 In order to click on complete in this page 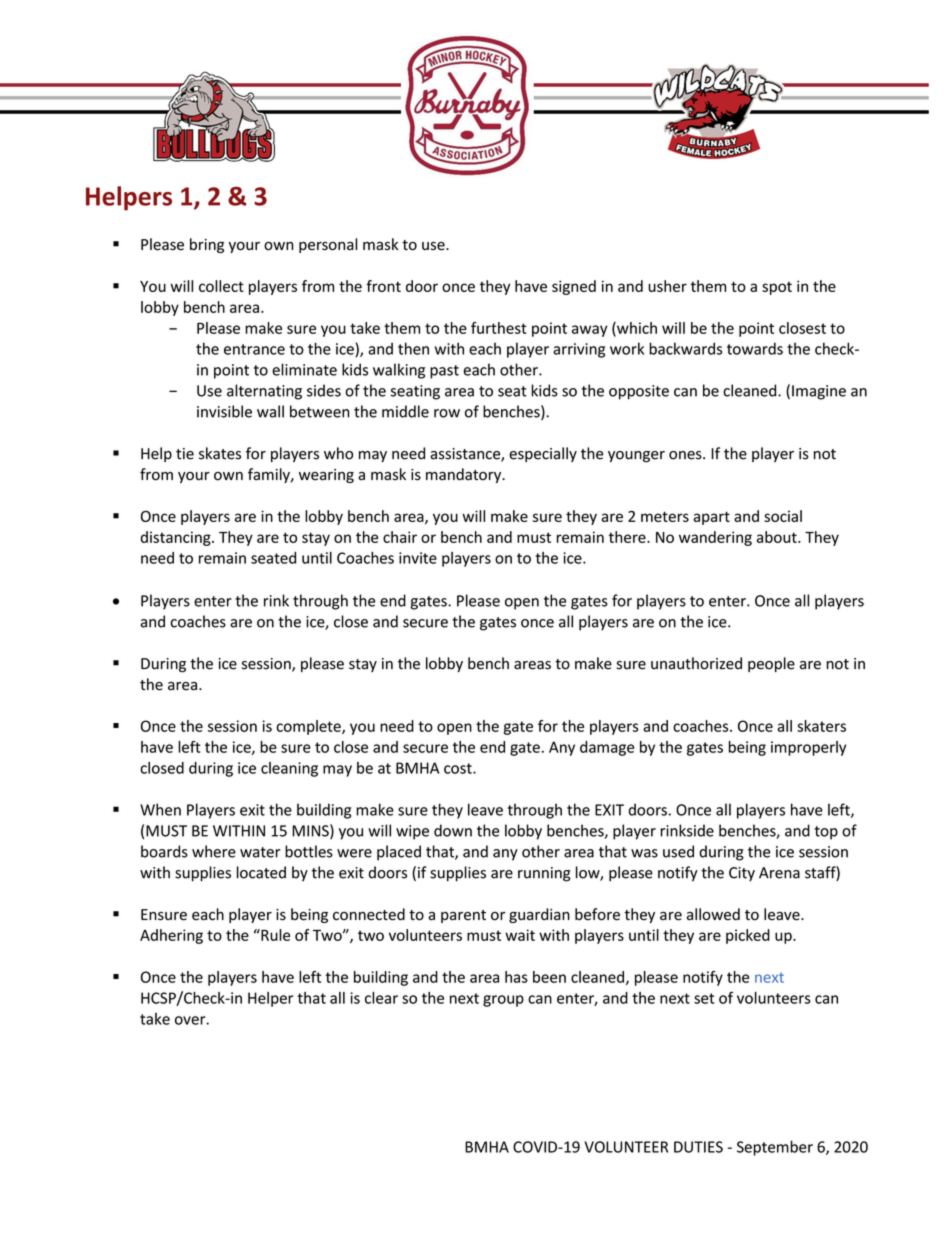, I will do `click(309, 727)`.
